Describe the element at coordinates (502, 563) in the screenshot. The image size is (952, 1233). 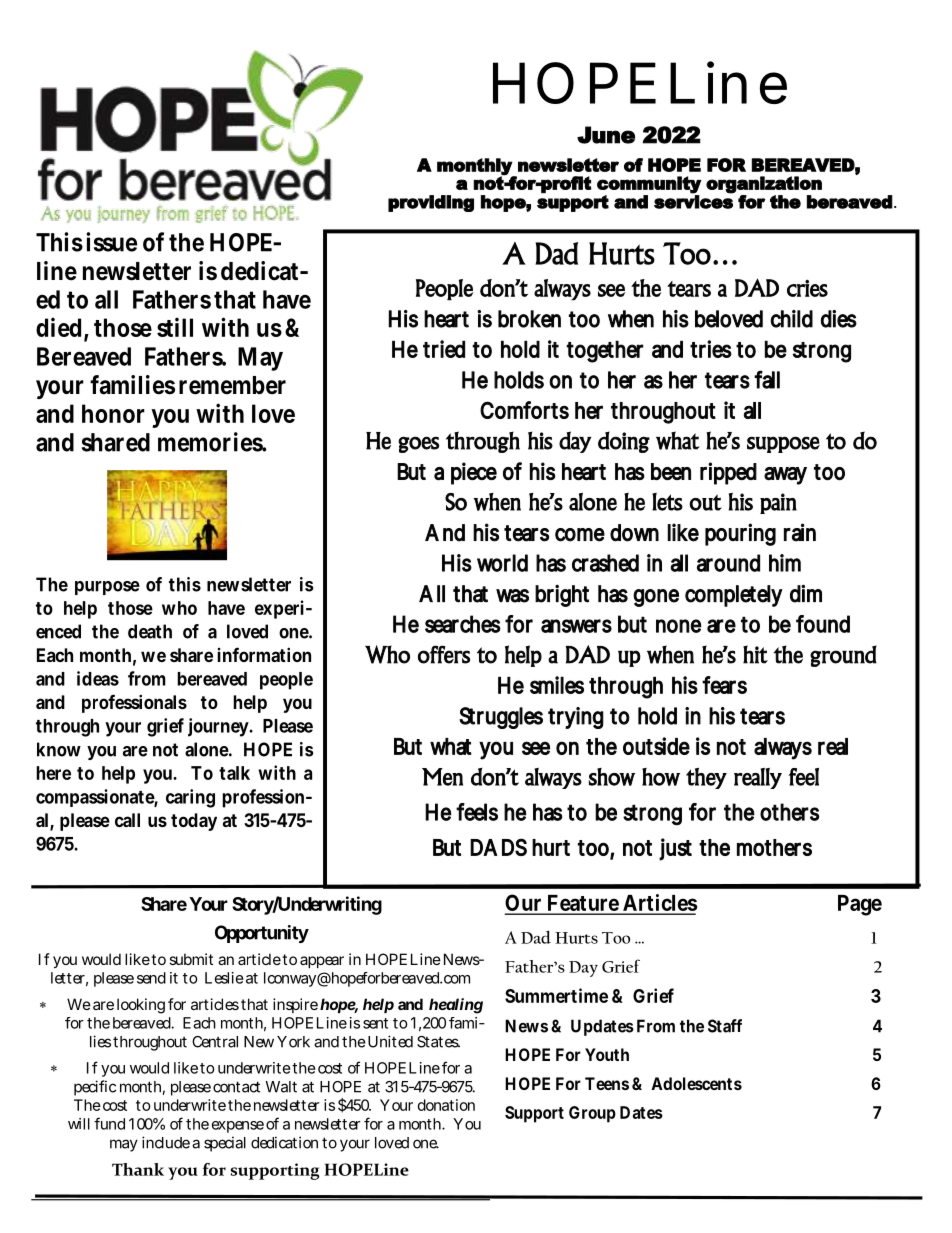
I see `world` at that location.
